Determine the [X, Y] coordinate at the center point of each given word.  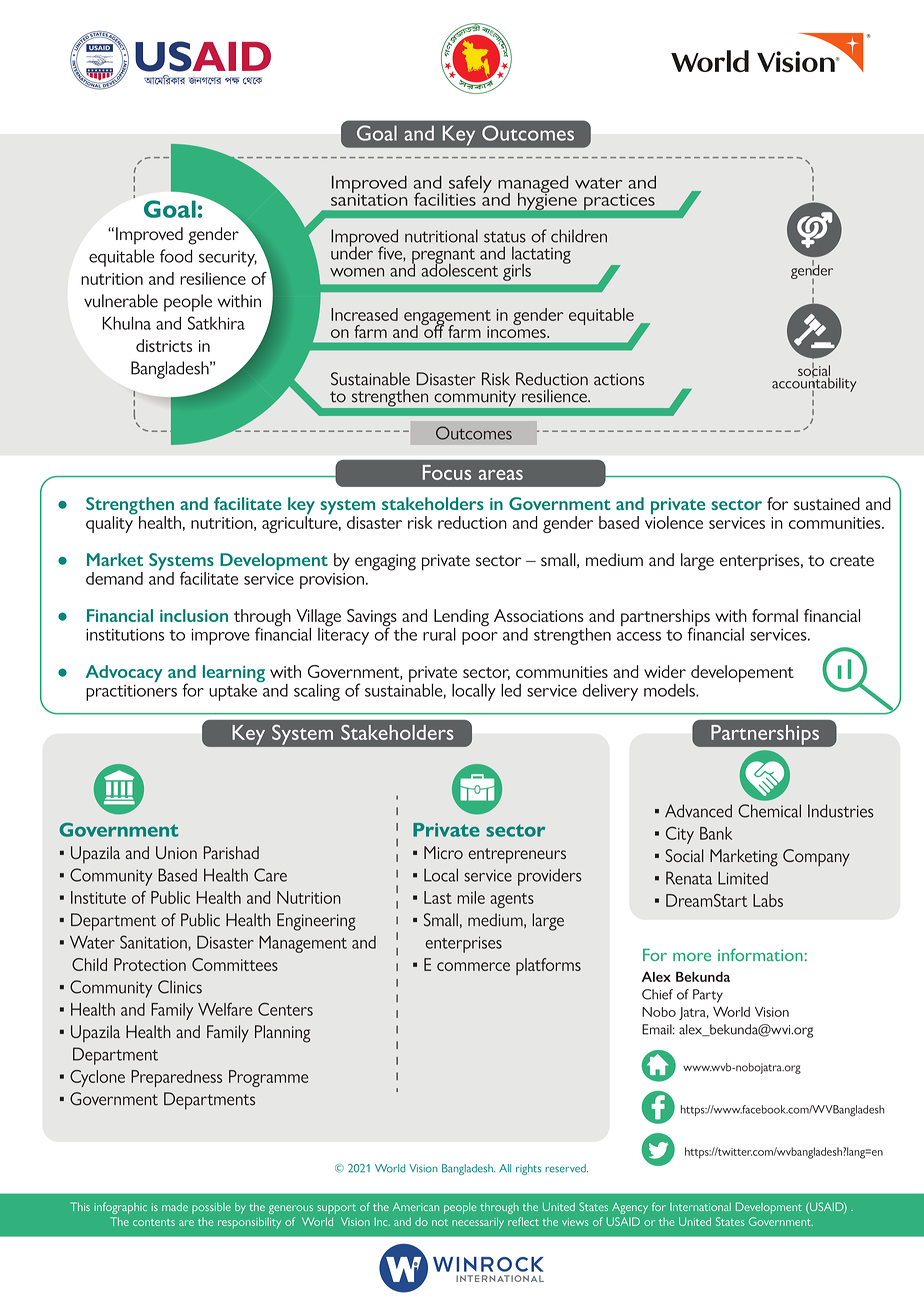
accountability [814, 384]
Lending [461, 619]
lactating [541, 256]
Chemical [769, 811]
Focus [447, 472]
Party [708, 996]
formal [775, 615]
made [175, 1207]
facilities [445, 199]
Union [176, 852]
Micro [443, 852]
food [176, 256]
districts [164, 345]
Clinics [180, 987]
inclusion [194, 615]
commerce [473, 966]
